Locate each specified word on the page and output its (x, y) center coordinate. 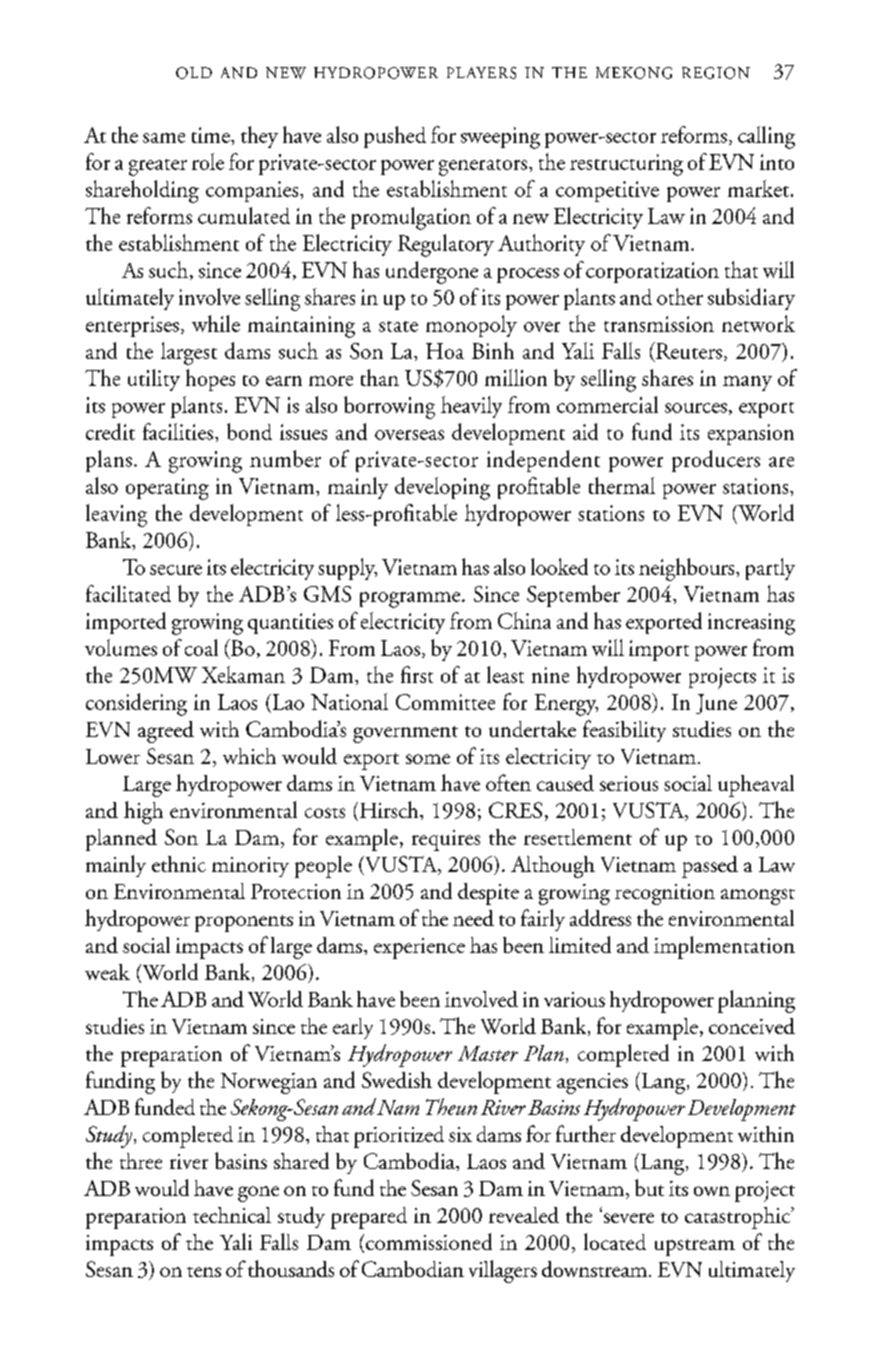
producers (716, 461)
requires (446, 840)
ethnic (179, 864)
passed (710, 867)
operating (167, 489)
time (212, 135)
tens (204, 1272)
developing (442, 488)
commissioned (429, 1241)
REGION (716, 73)
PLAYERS (481, 73)
